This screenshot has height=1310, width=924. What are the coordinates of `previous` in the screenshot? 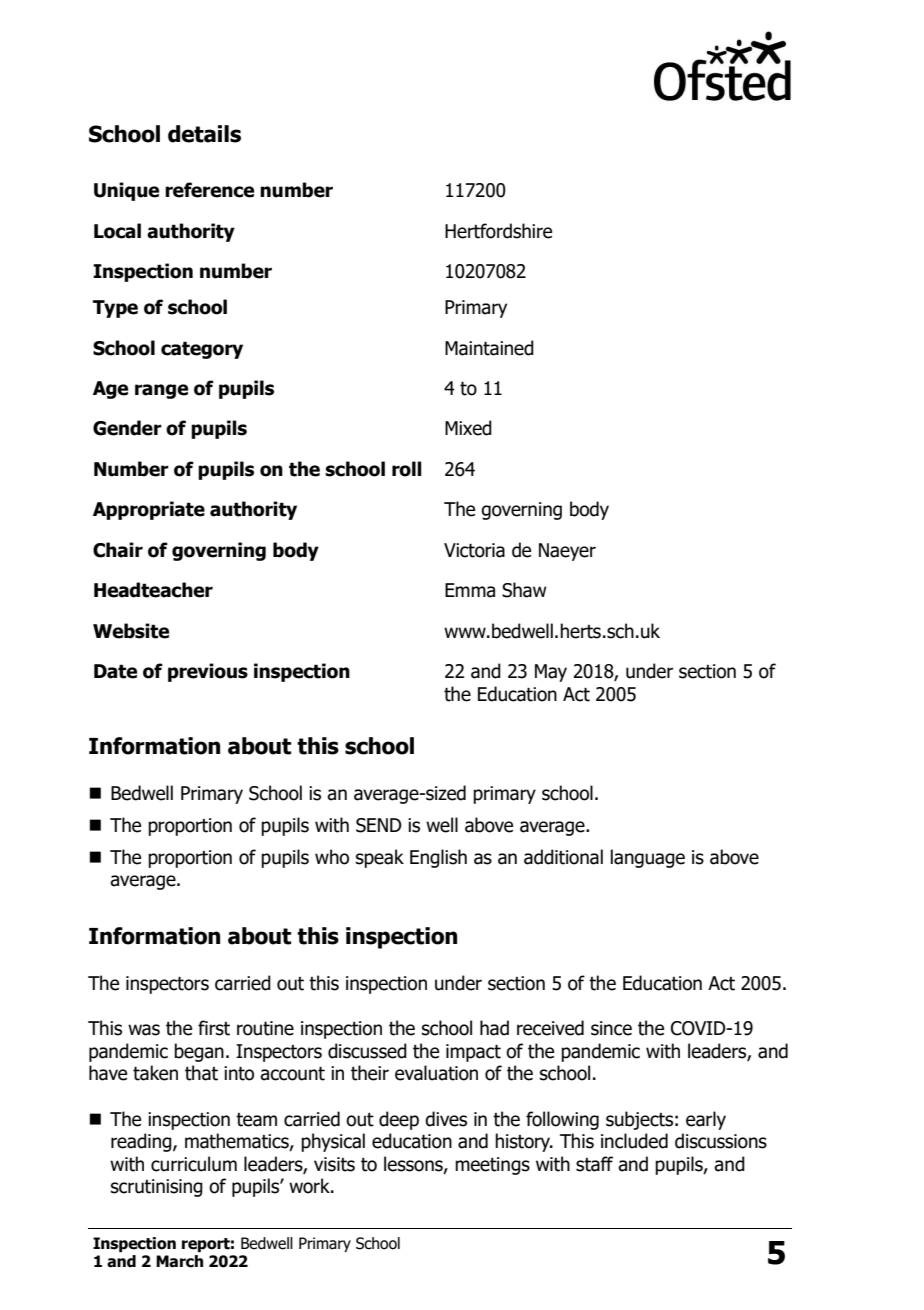 It's located at (208, 672).
